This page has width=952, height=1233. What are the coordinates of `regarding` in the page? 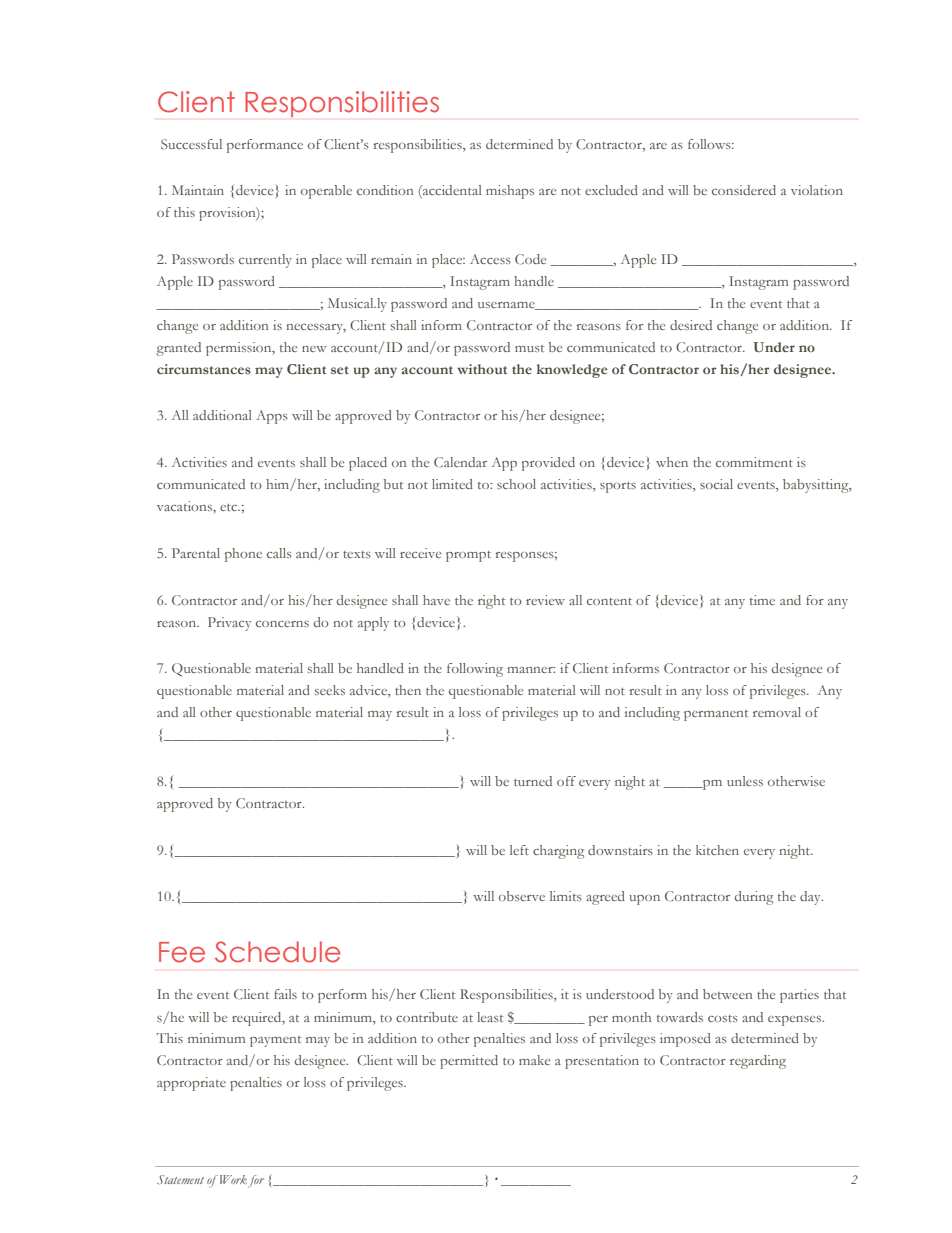 It's located at (758, 1062).
